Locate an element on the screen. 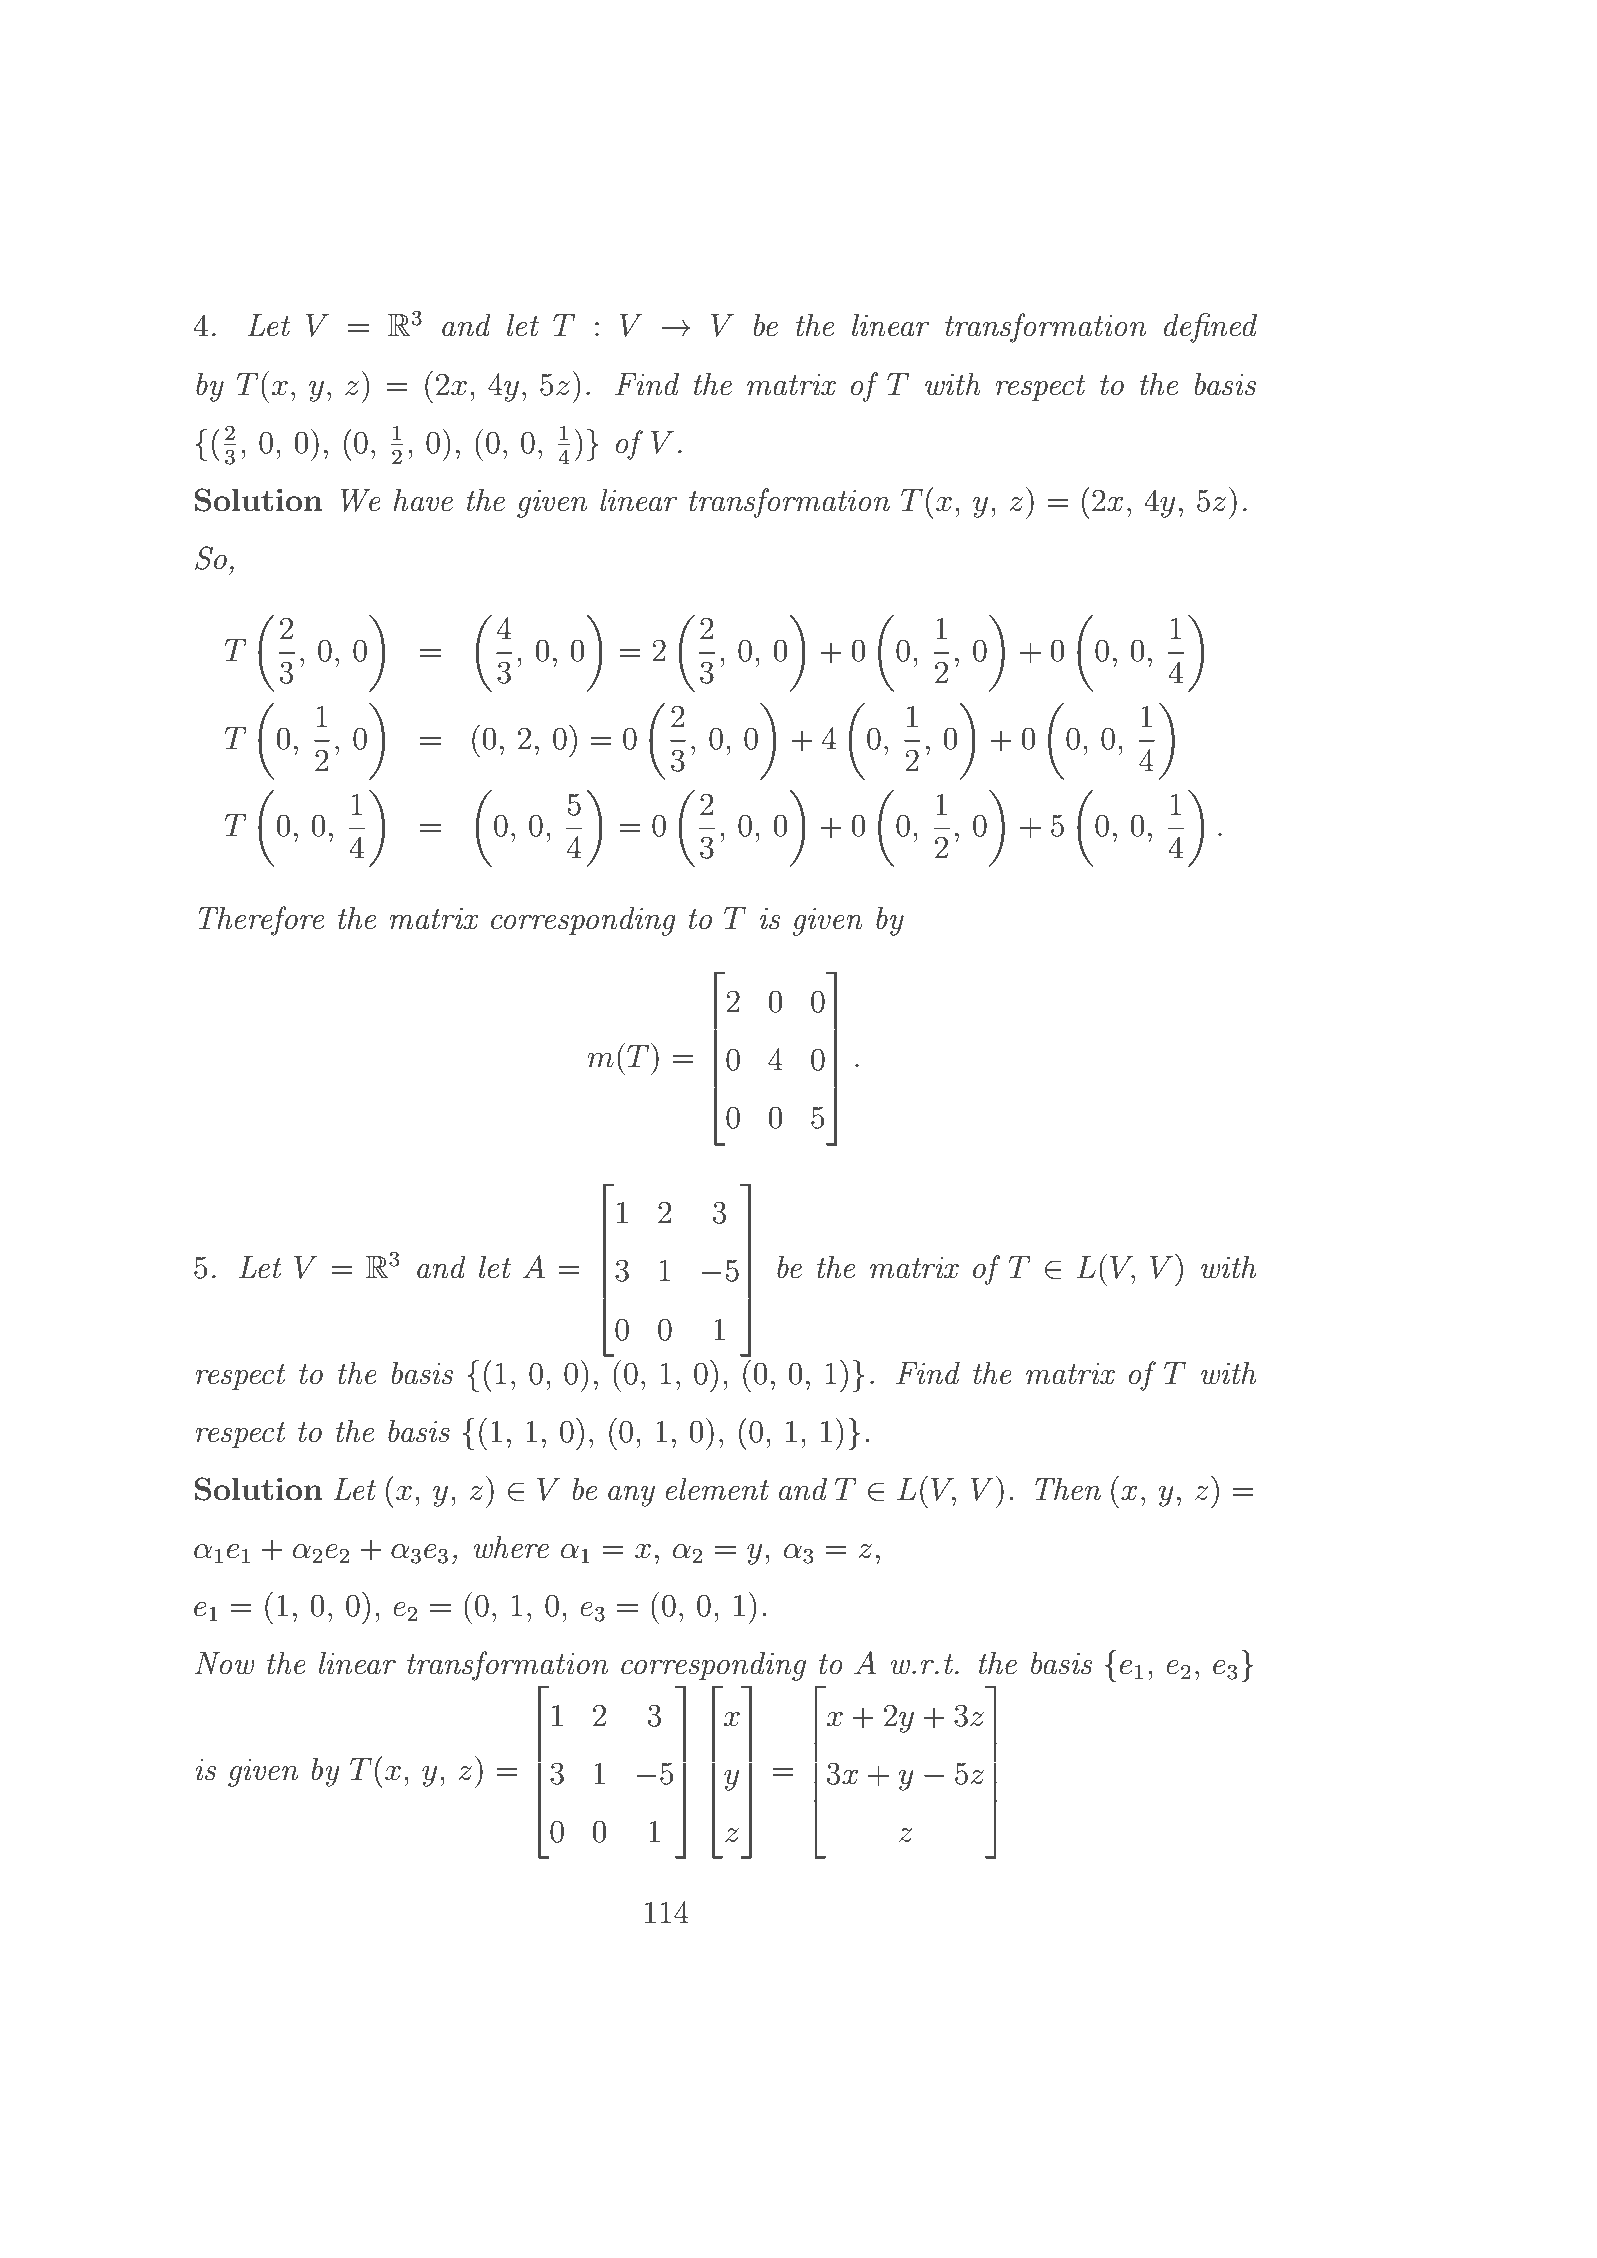  Therefore is located at coordinates (261, 921).
